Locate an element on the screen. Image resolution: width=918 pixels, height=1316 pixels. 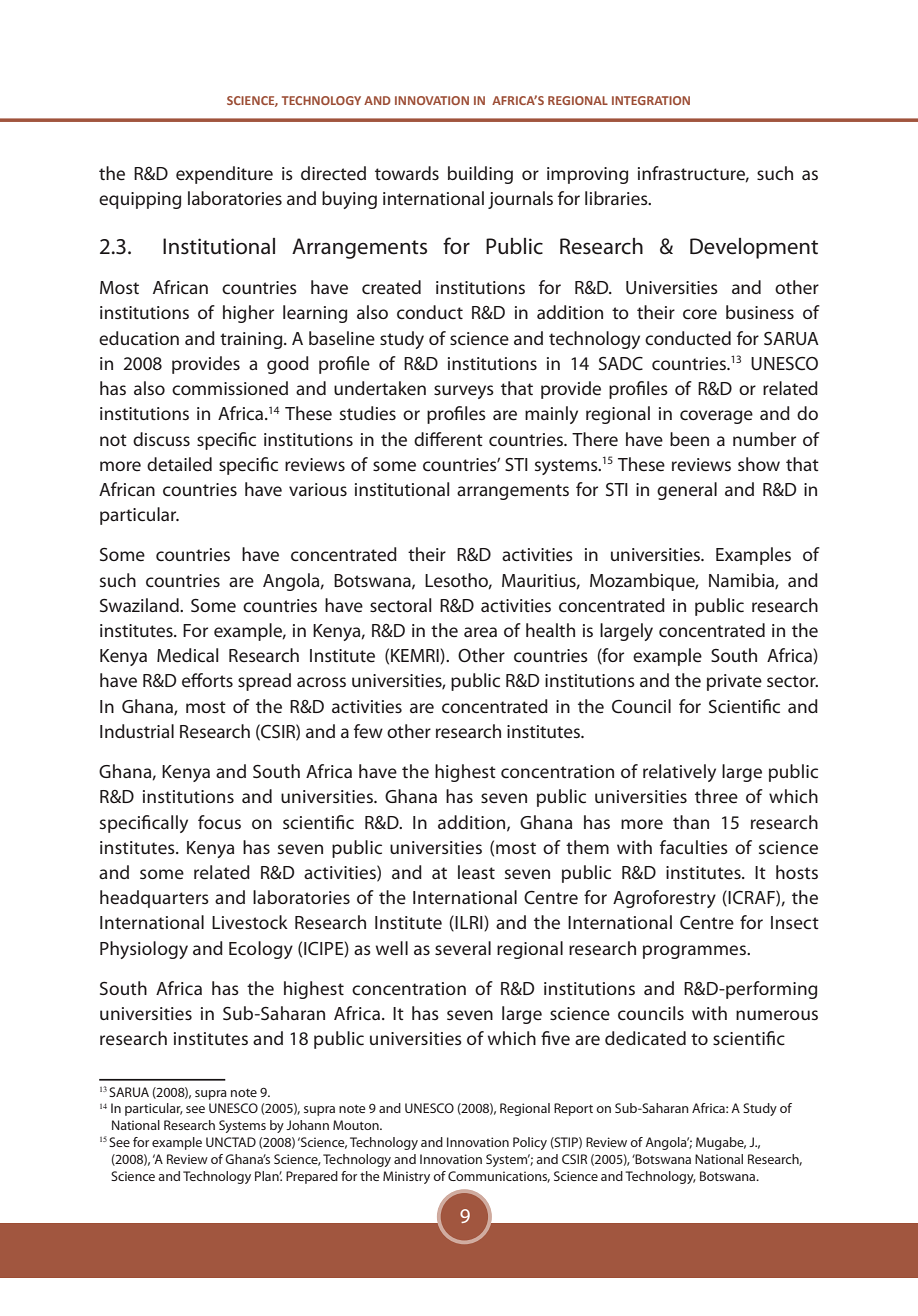
building is located at coordinates (480, 175).
